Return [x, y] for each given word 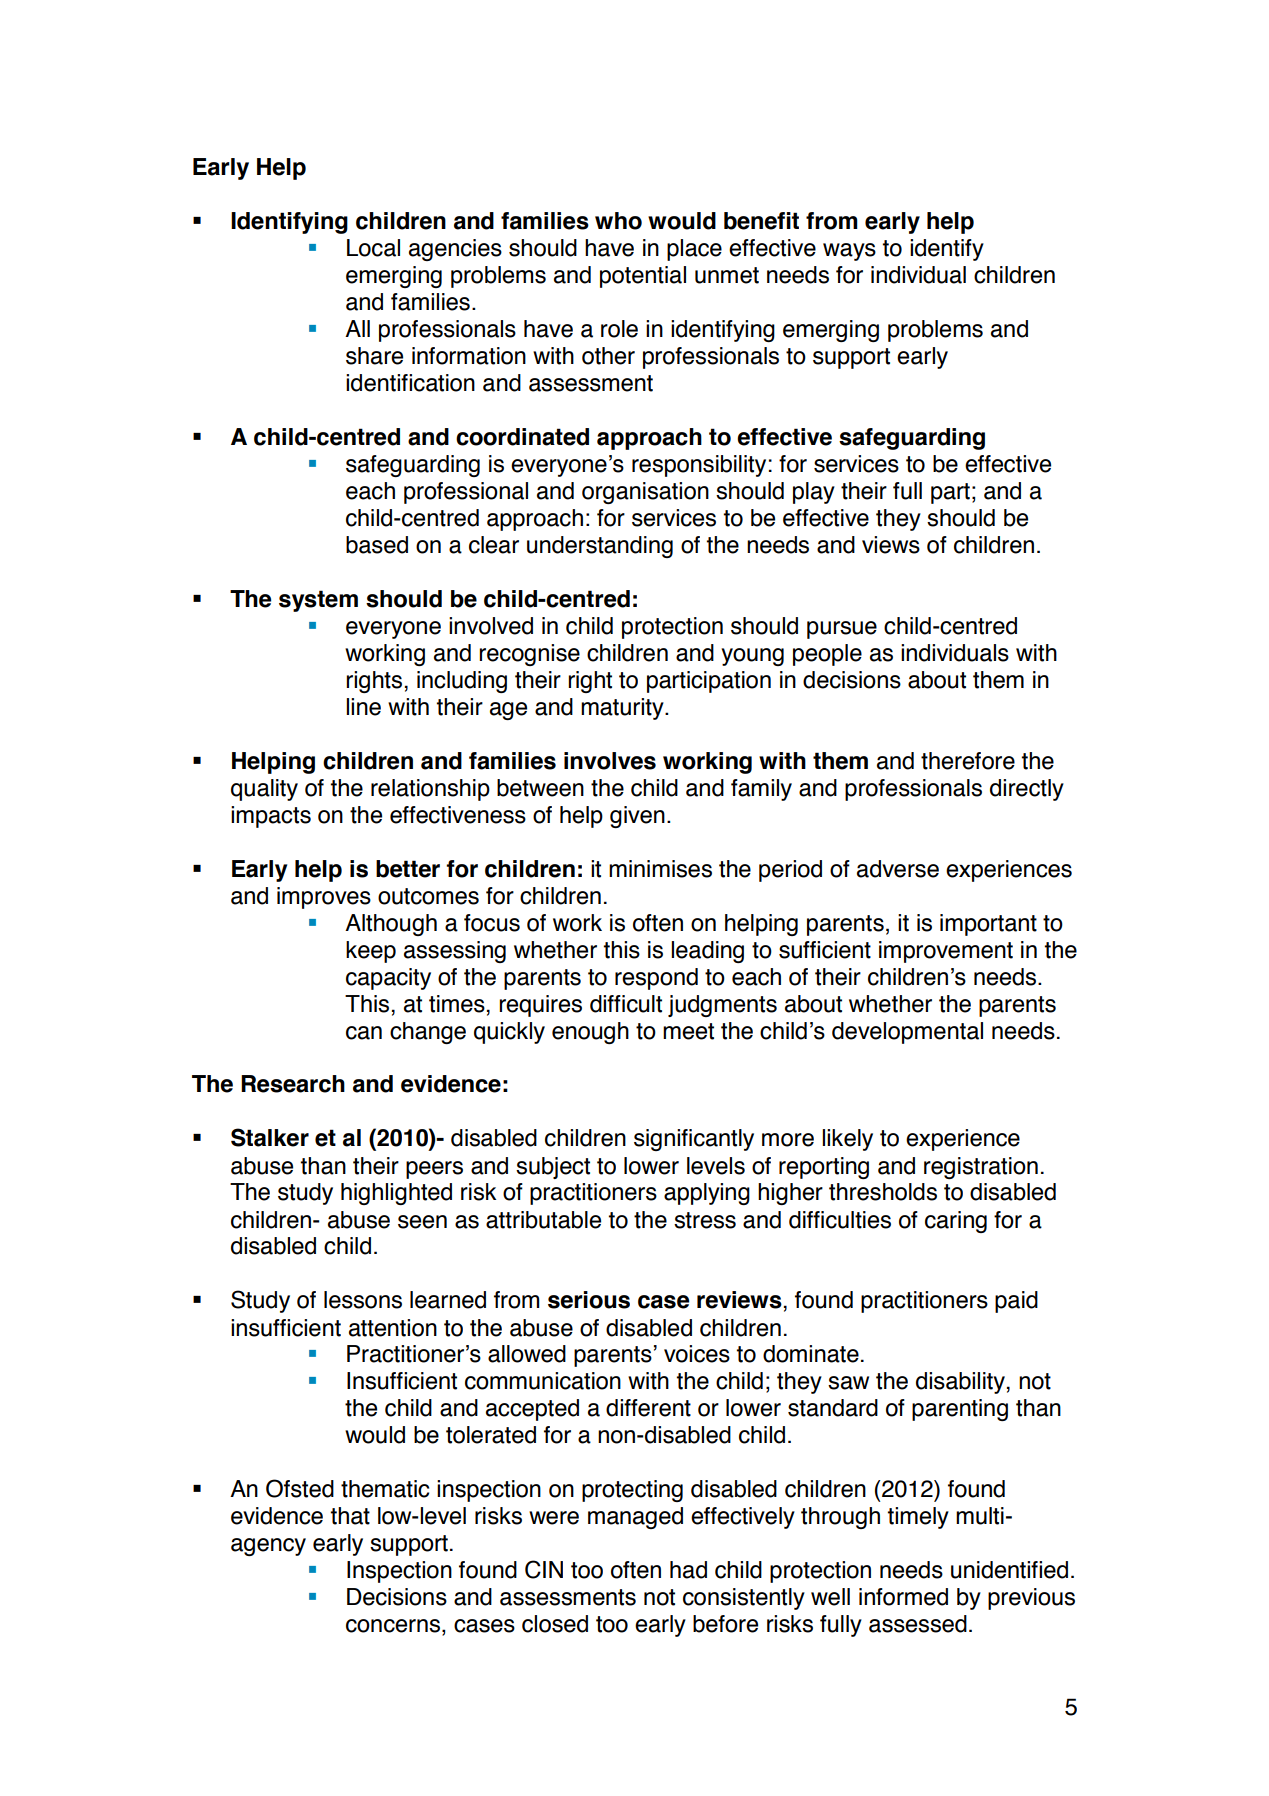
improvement [946, 952]
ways [849, 252]
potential [643, 277]
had [688, 1570]
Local [373, 248]
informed [903, 1597]
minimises [660, 869]
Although [391, 925]
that [350, 1516]
